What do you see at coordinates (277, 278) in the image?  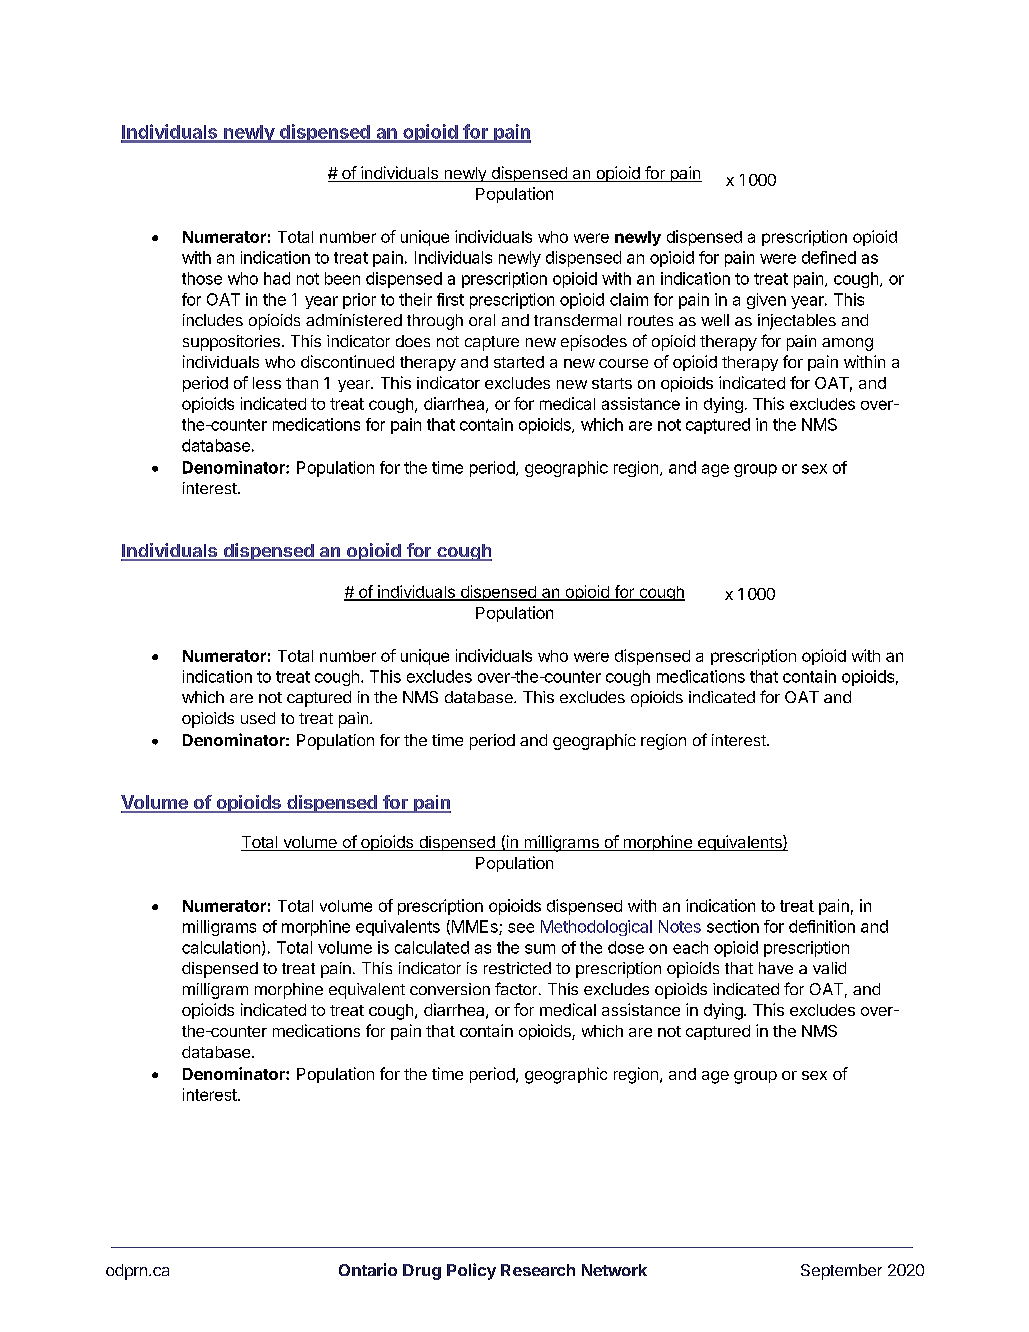 I see `had` at bounding box center [277, 278].
